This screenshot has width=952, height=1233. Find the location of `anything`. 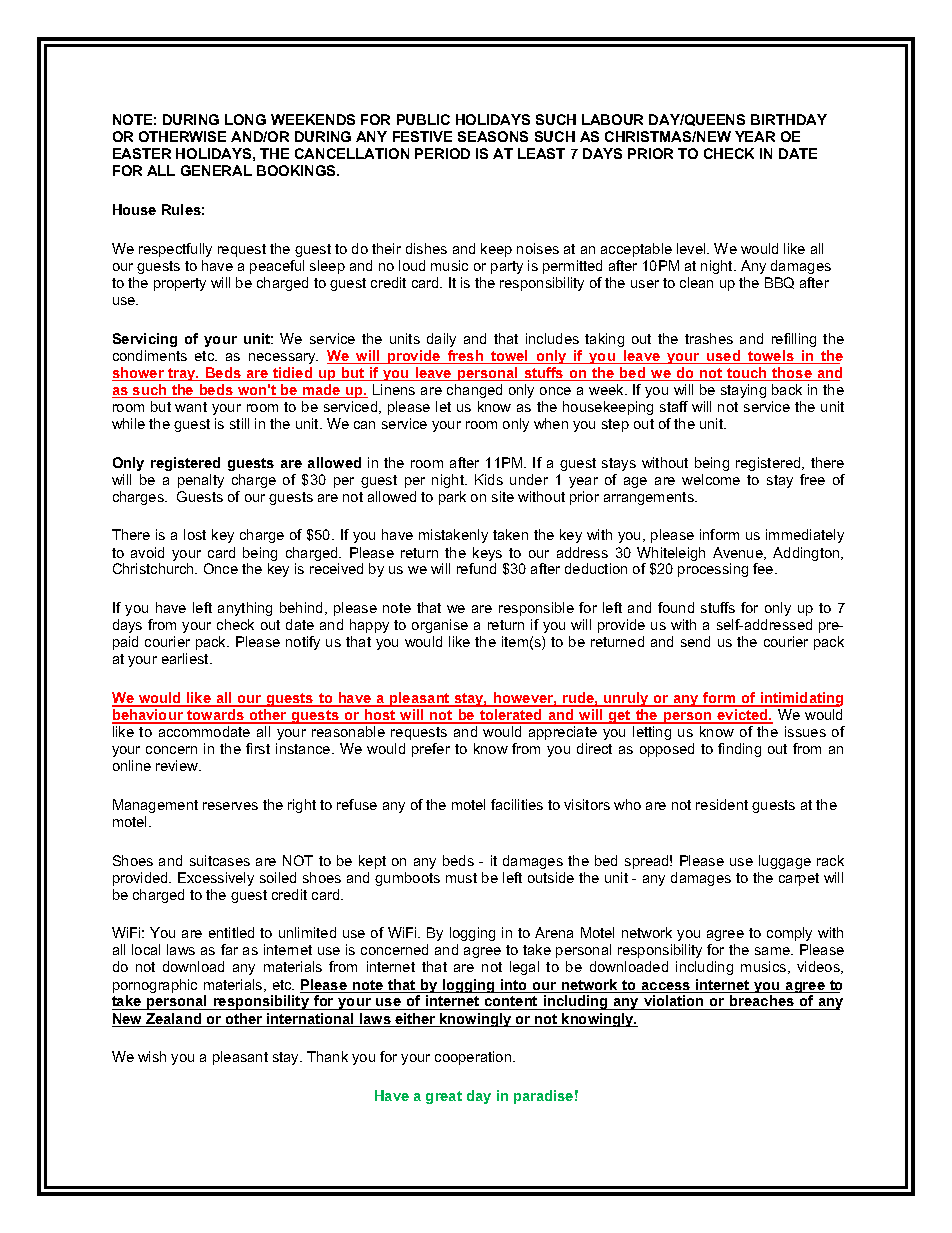

anything is located at coordinates (245, 609).
